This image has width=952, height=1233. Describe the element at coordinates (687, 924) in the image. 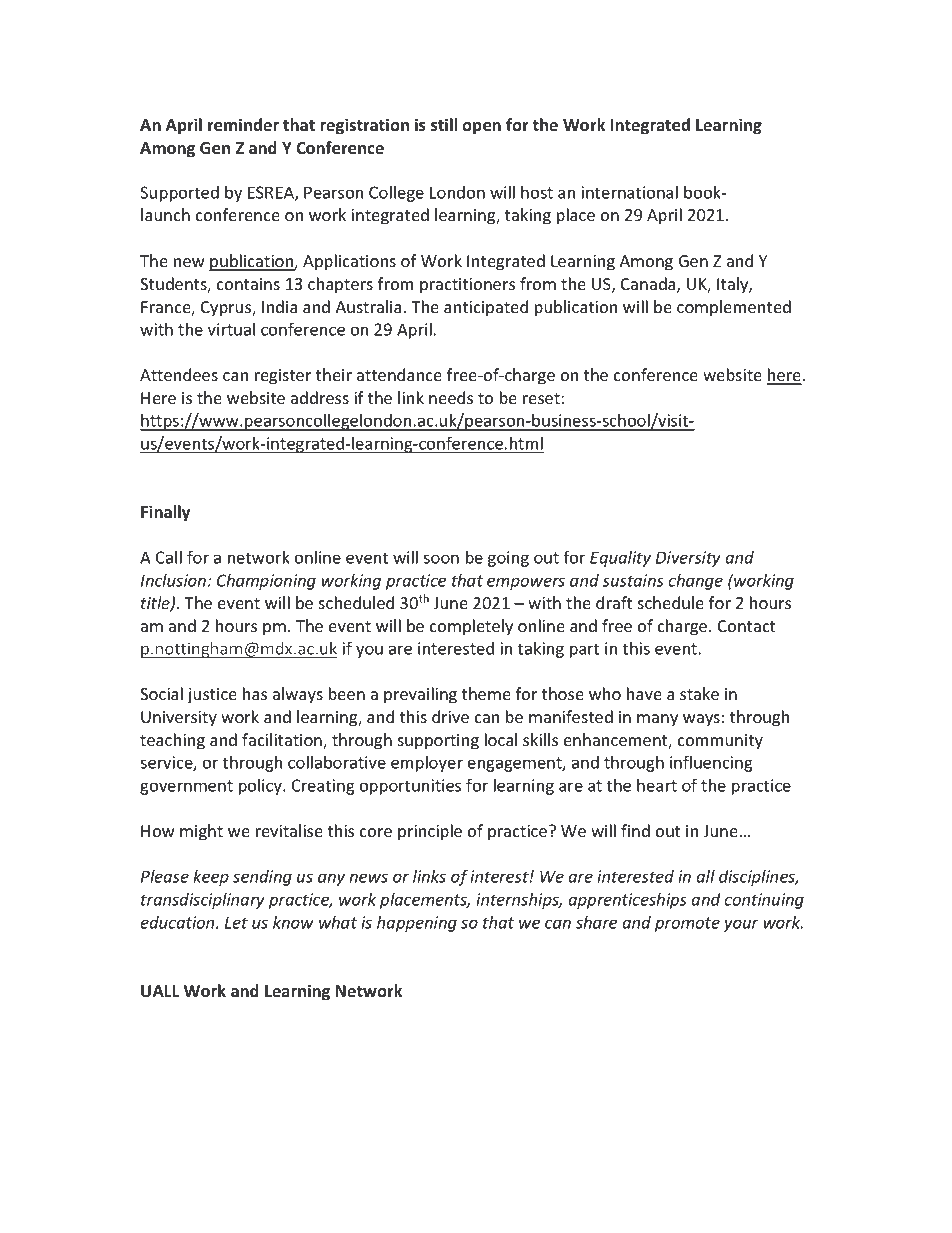

I see `promote` at that location.
